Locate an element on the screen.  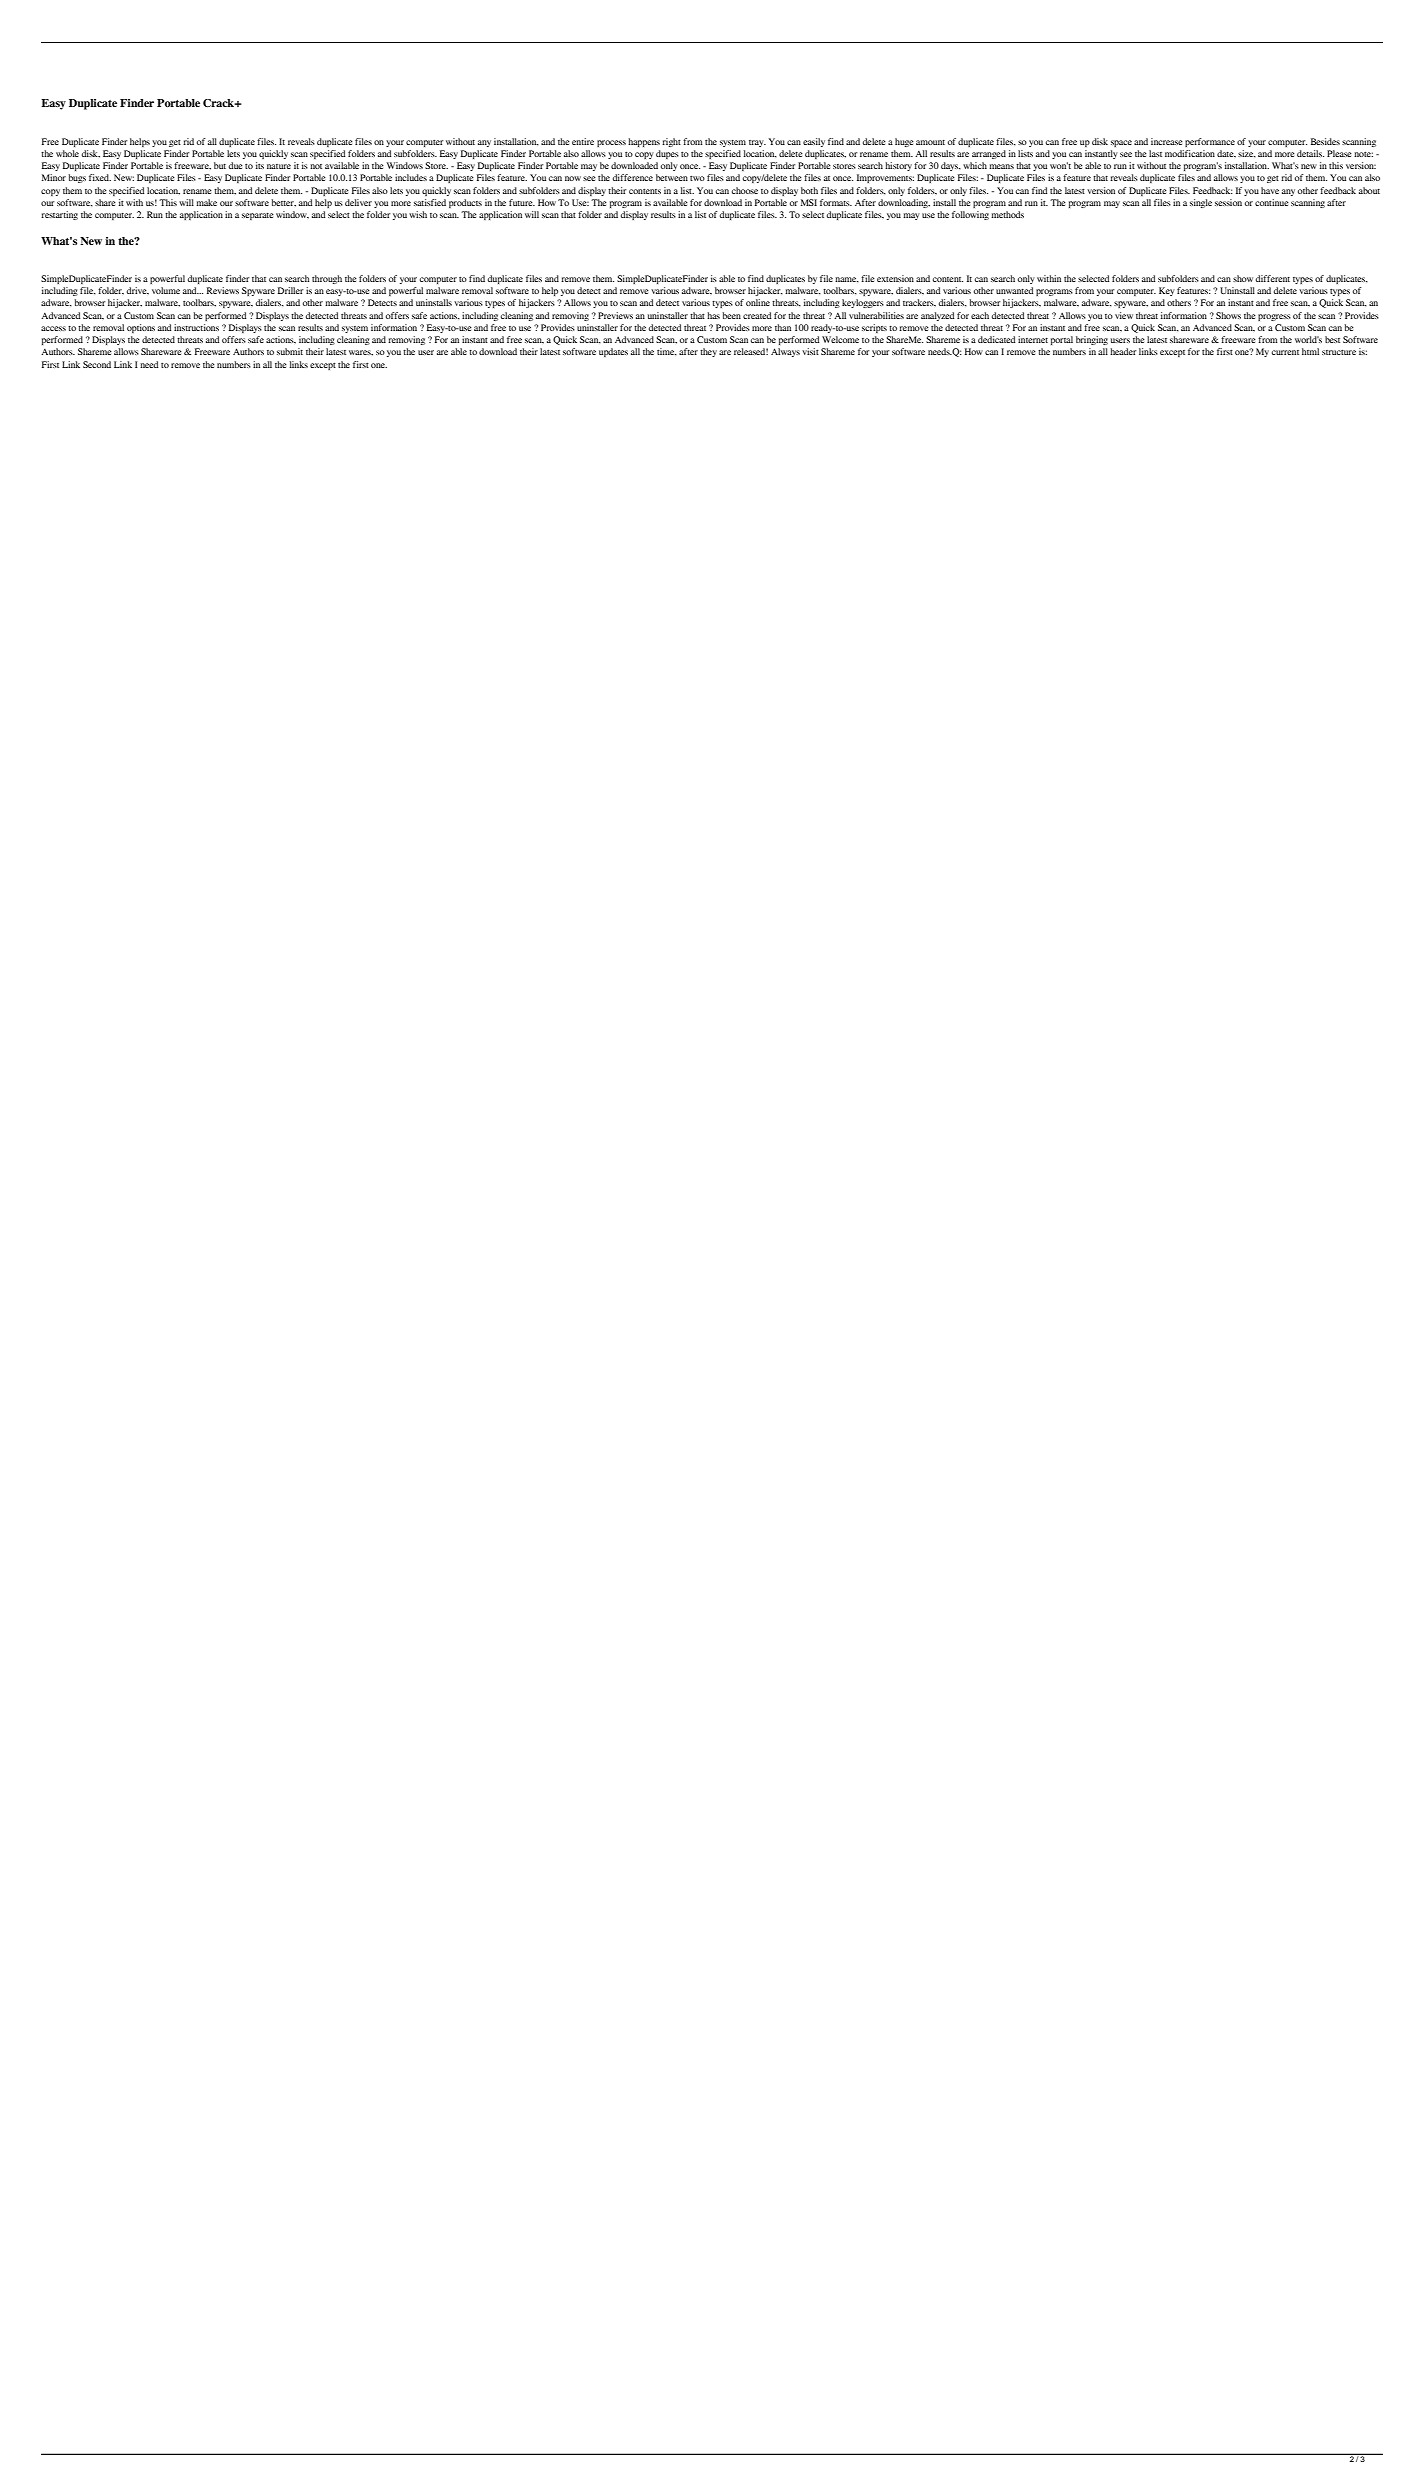
different is located at coordinates (1273, 278).
